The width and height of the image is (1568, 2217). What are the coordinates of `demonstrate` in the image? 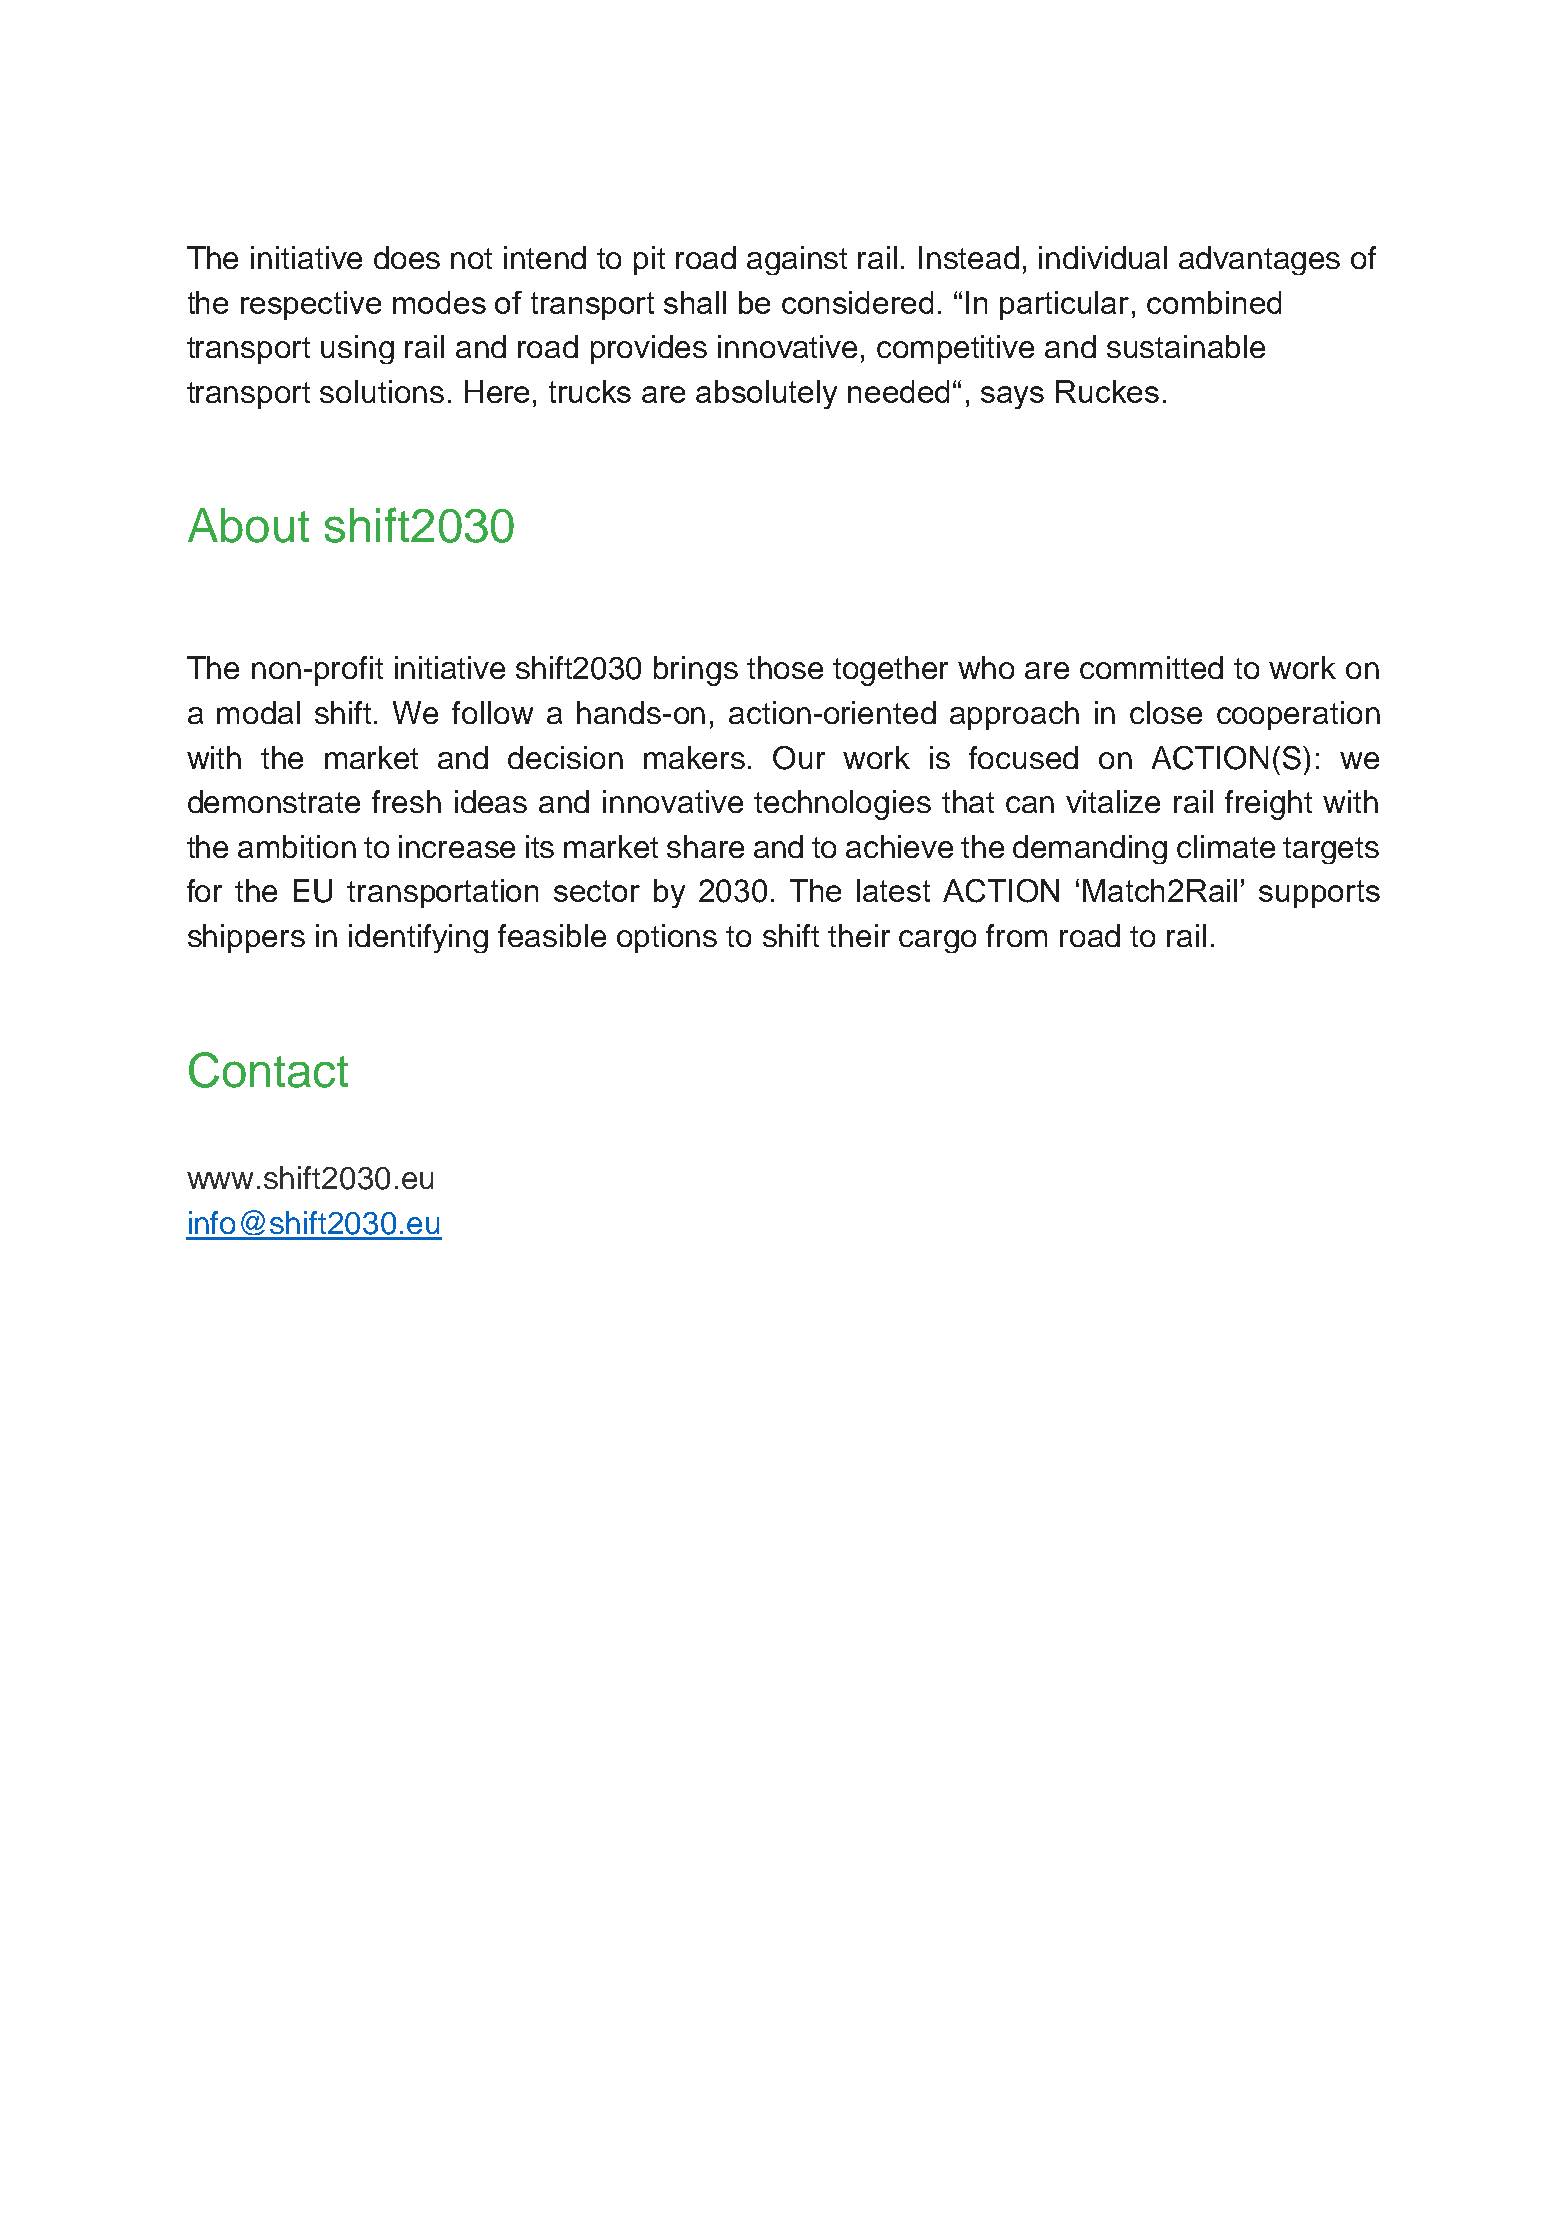 It's located at (274, 801).
